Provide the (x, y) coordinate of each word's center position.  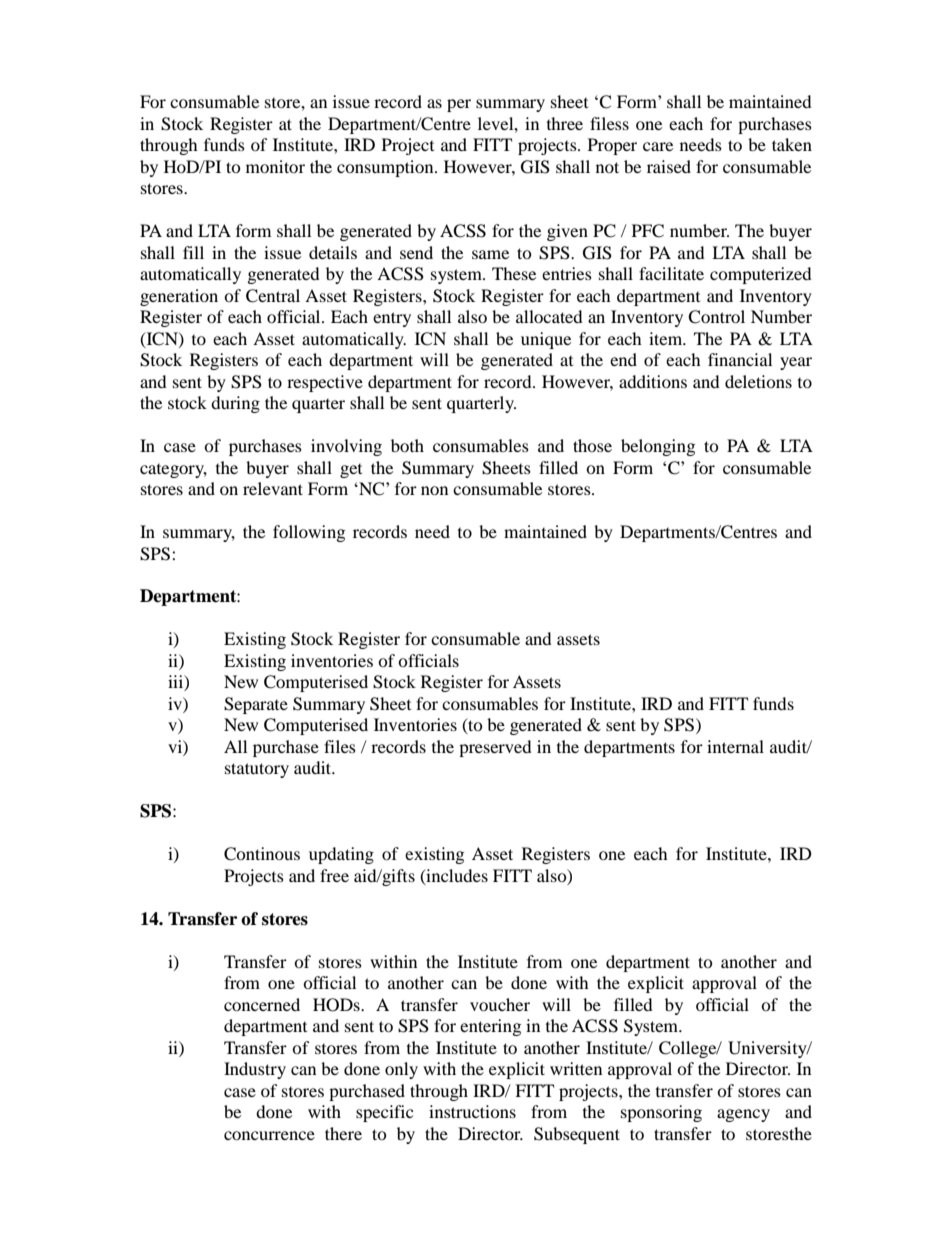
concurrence (269, 1135)
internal (735, 746)
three (565, 123)
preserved (495, 748)
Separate (256, 705)
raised (669, 166)
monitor (275, 166)
